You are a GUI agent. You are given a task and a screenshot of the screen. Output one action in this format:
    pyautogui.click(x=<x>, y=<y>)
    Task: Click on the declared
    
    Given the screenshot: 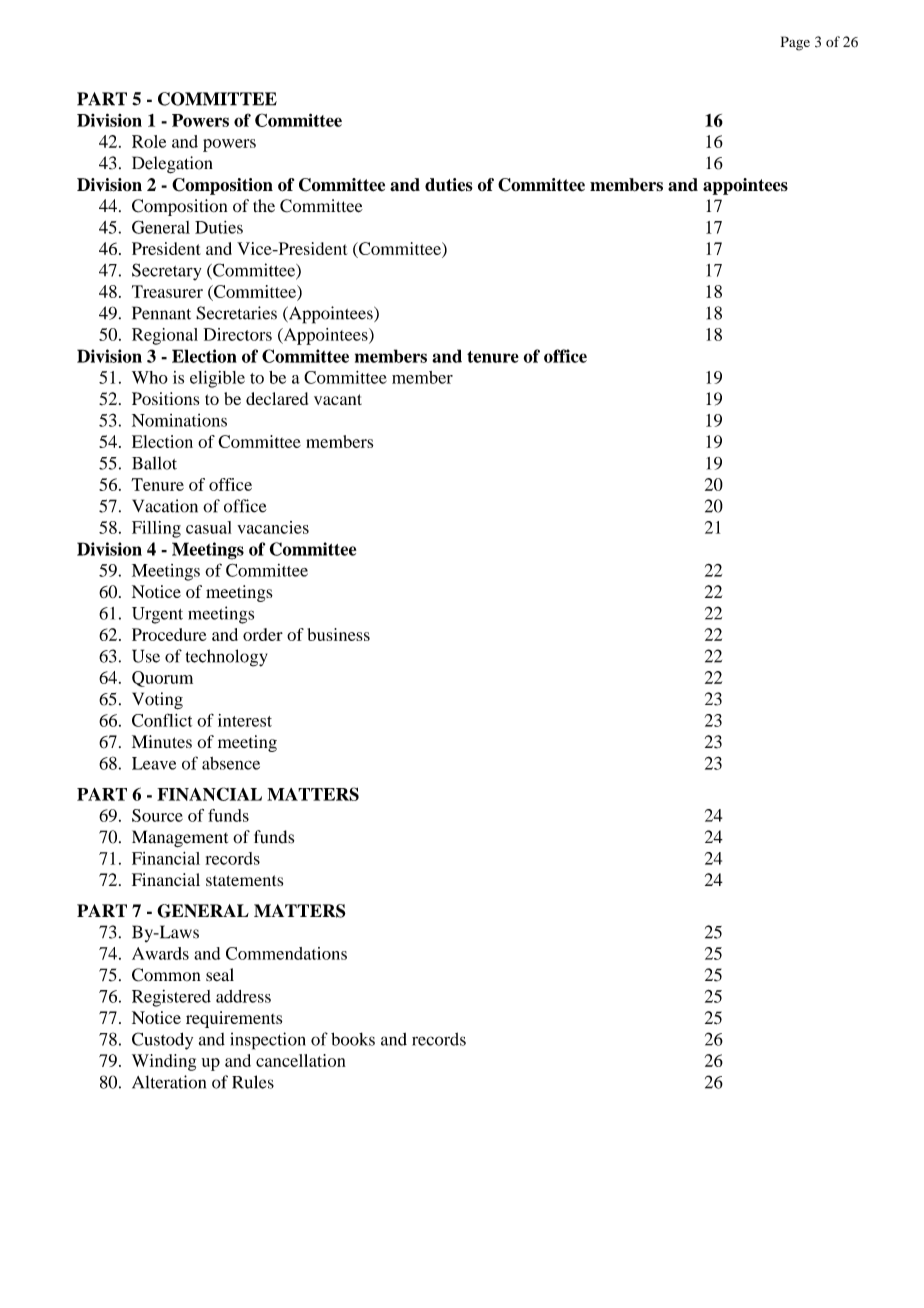 What is the action you would take?
    pyautogui.click(x=277, y=398)
